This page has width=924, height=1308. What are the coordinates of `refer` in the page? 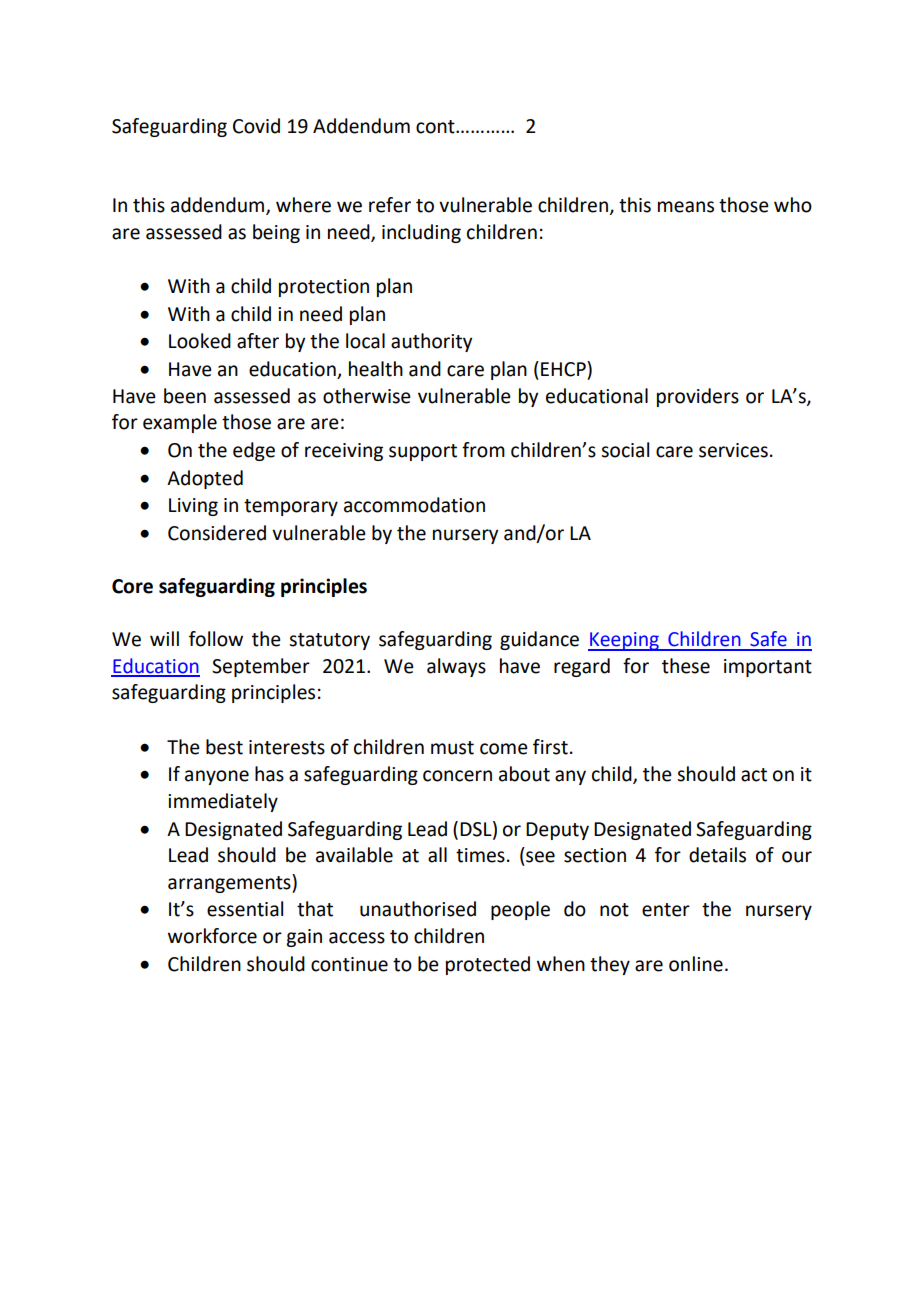 It's located at (390, 205).
